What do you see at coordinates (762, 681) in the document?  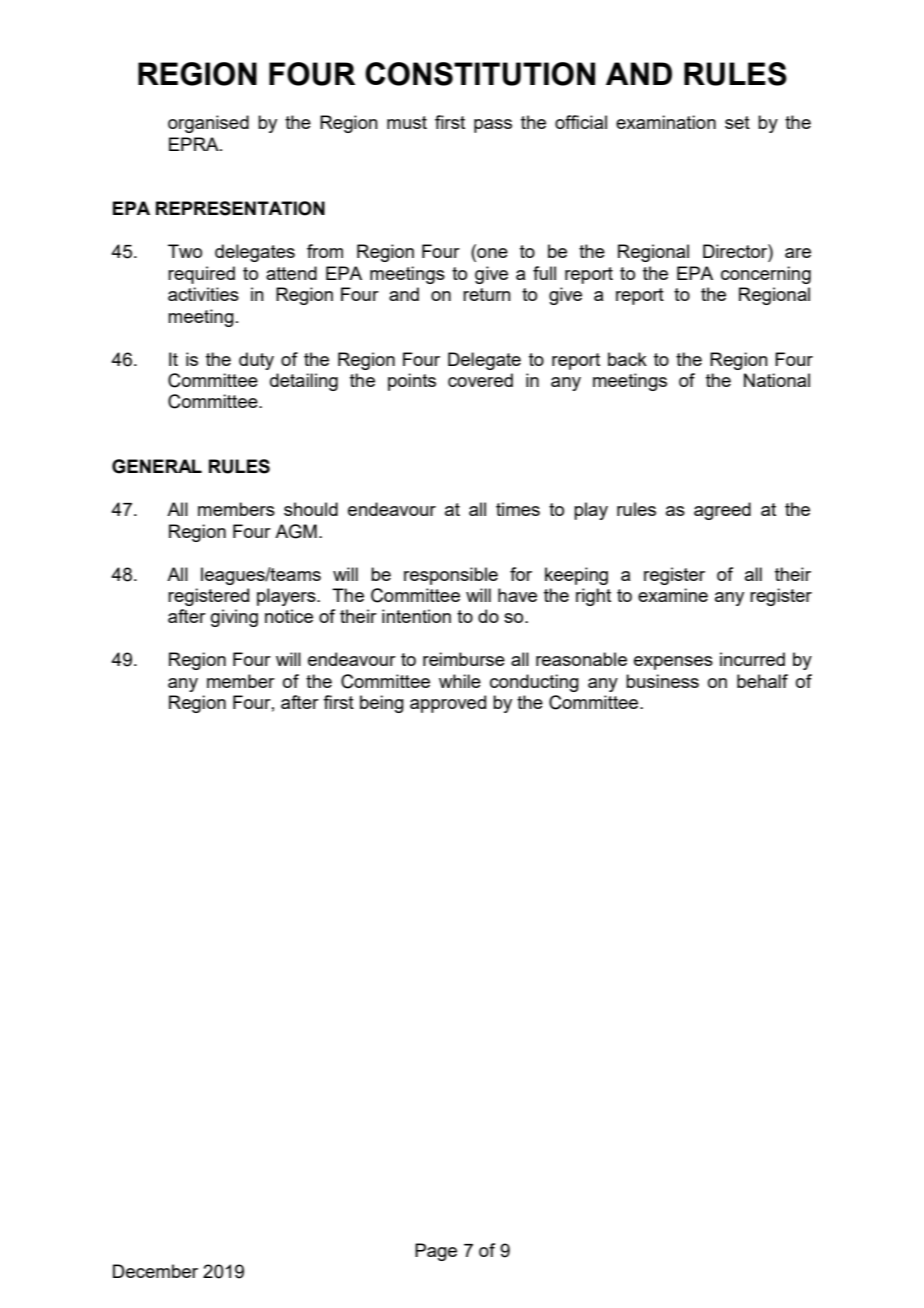 I see `behalf` at bounding box center [762, 681].
